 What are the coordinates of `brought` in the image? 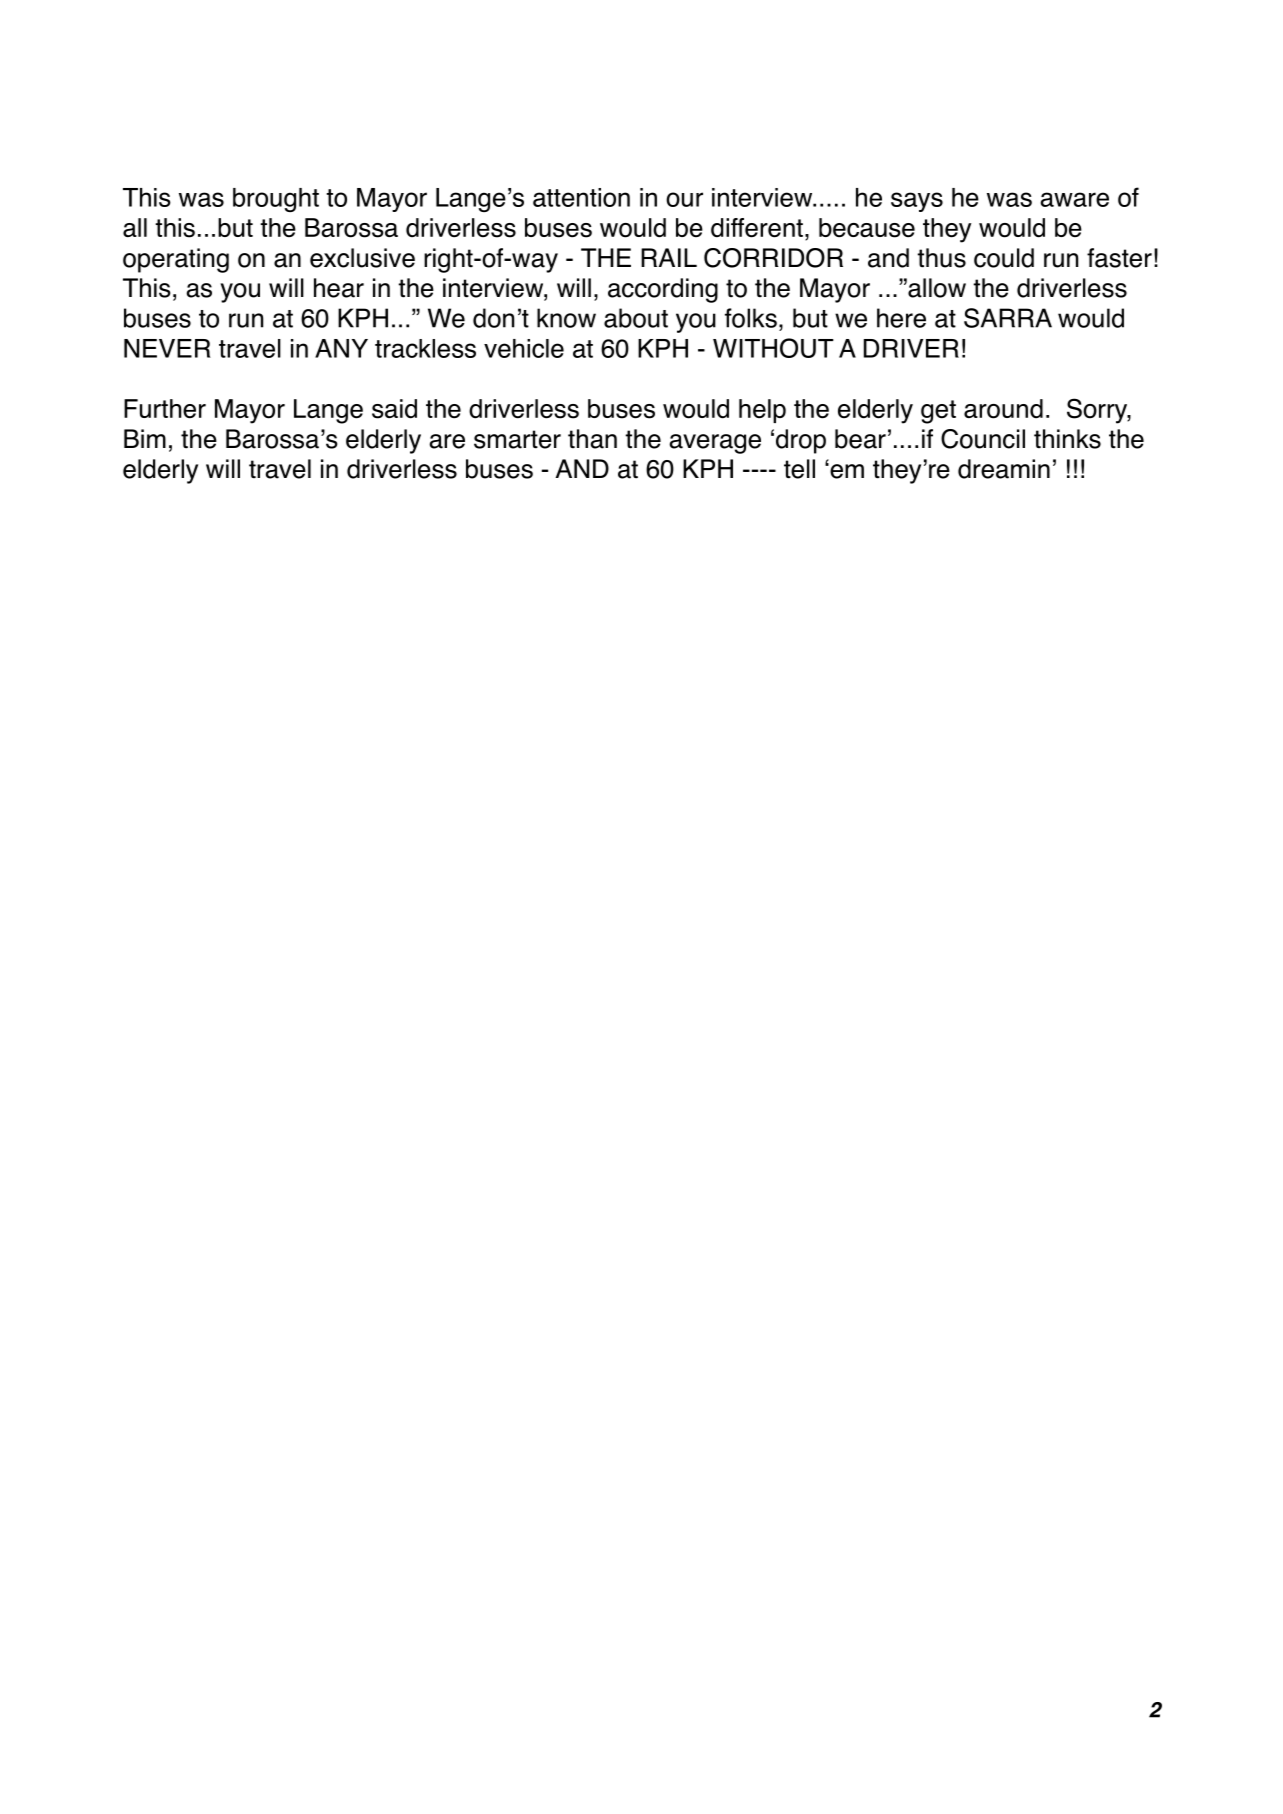 It's located at (276, 200).
